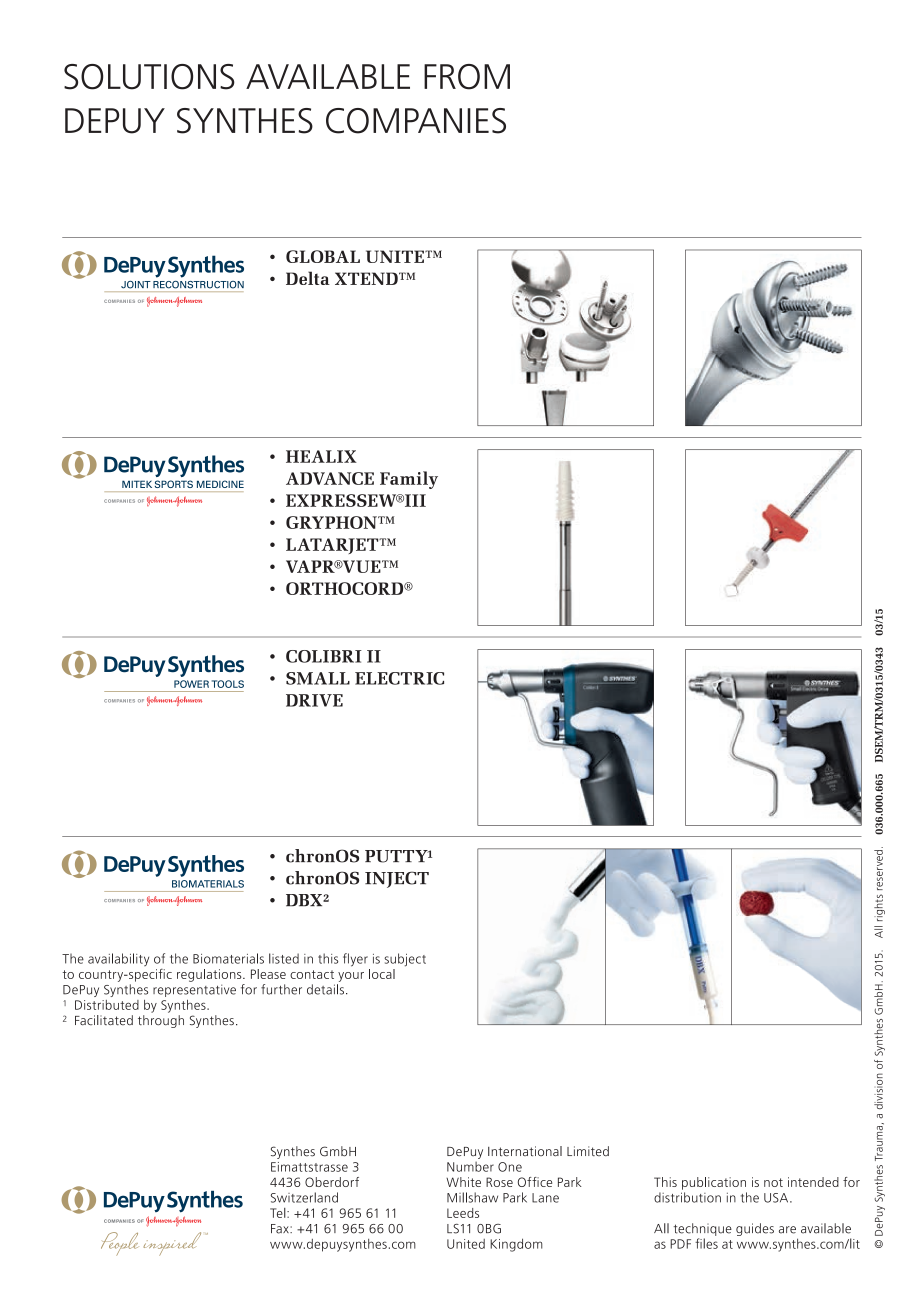  I want to click on Tel, so click(279, 1213).
